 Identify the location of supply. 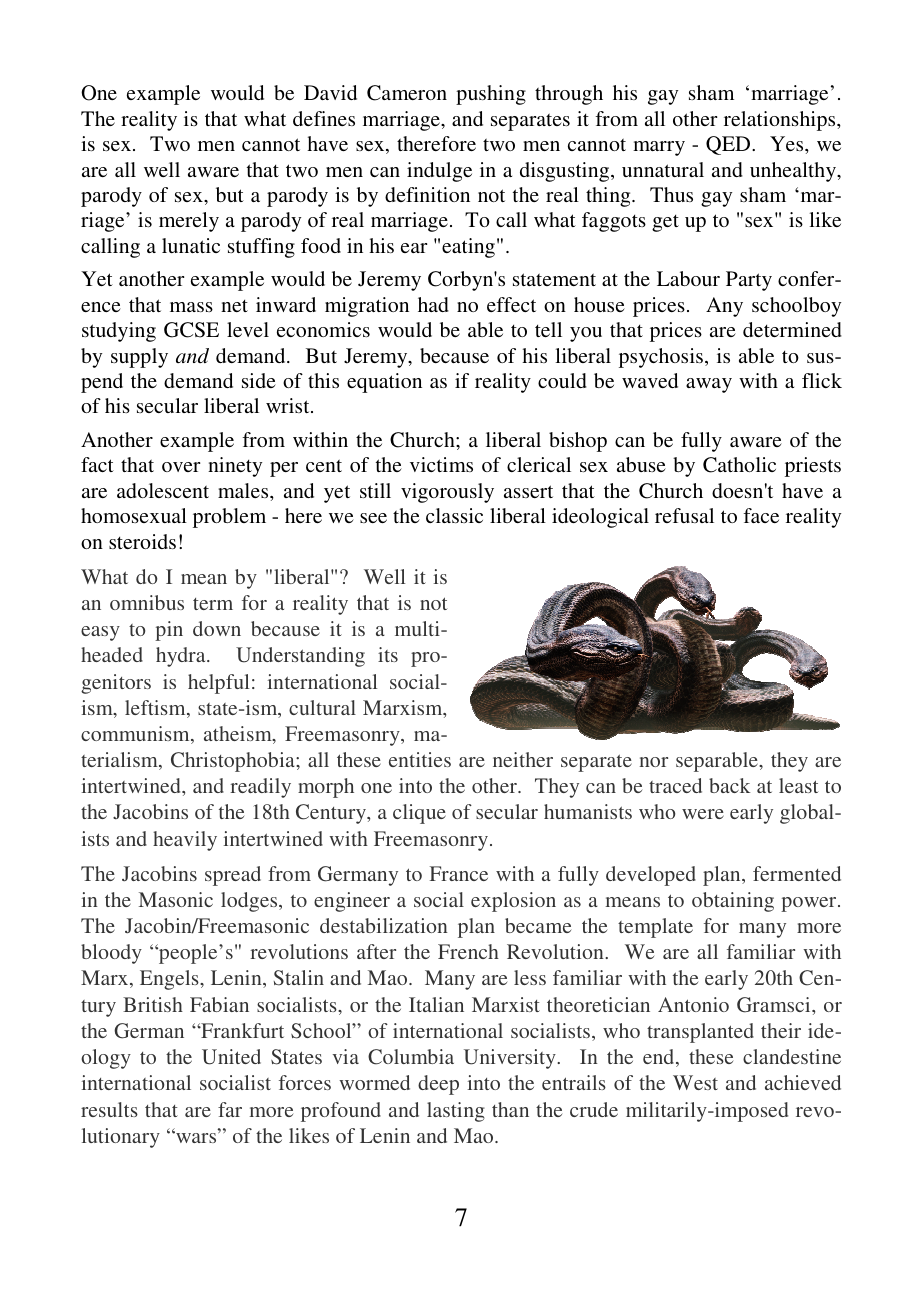
(139, 358).
